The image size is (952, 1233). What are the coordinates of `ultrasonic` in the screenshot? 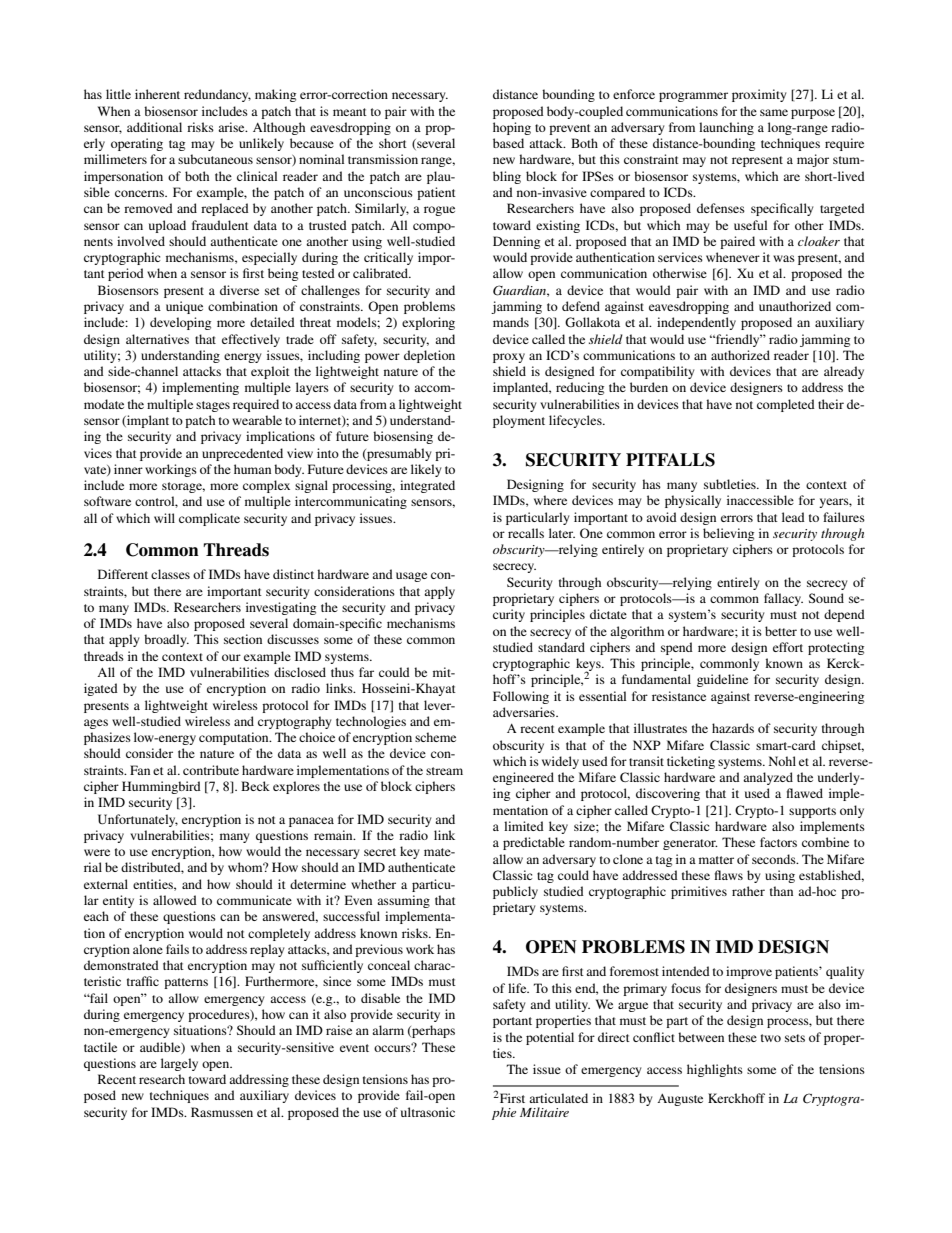 It's located at (428, 1112).
